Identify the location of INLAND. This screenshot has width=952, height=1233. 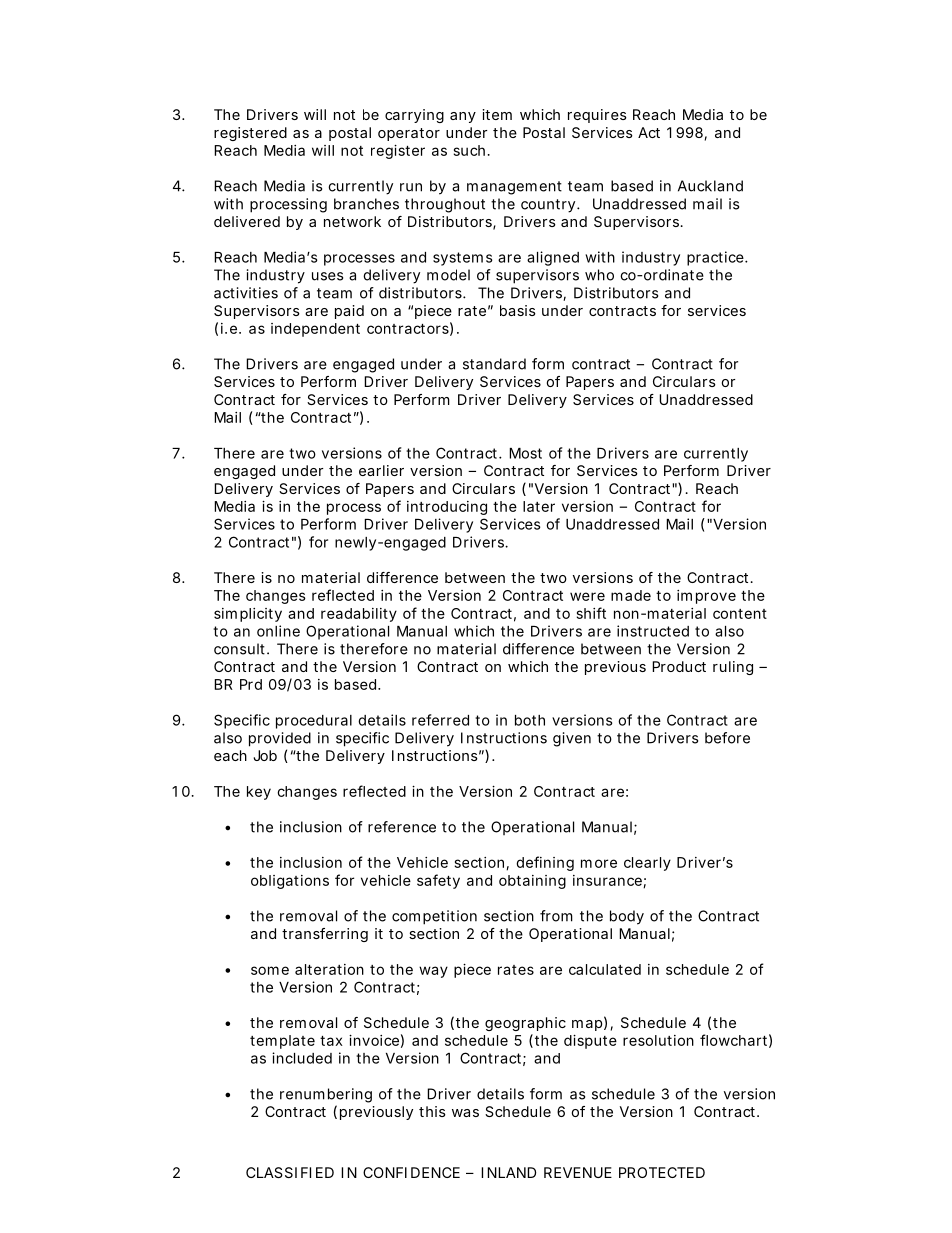
(508, 1172).
